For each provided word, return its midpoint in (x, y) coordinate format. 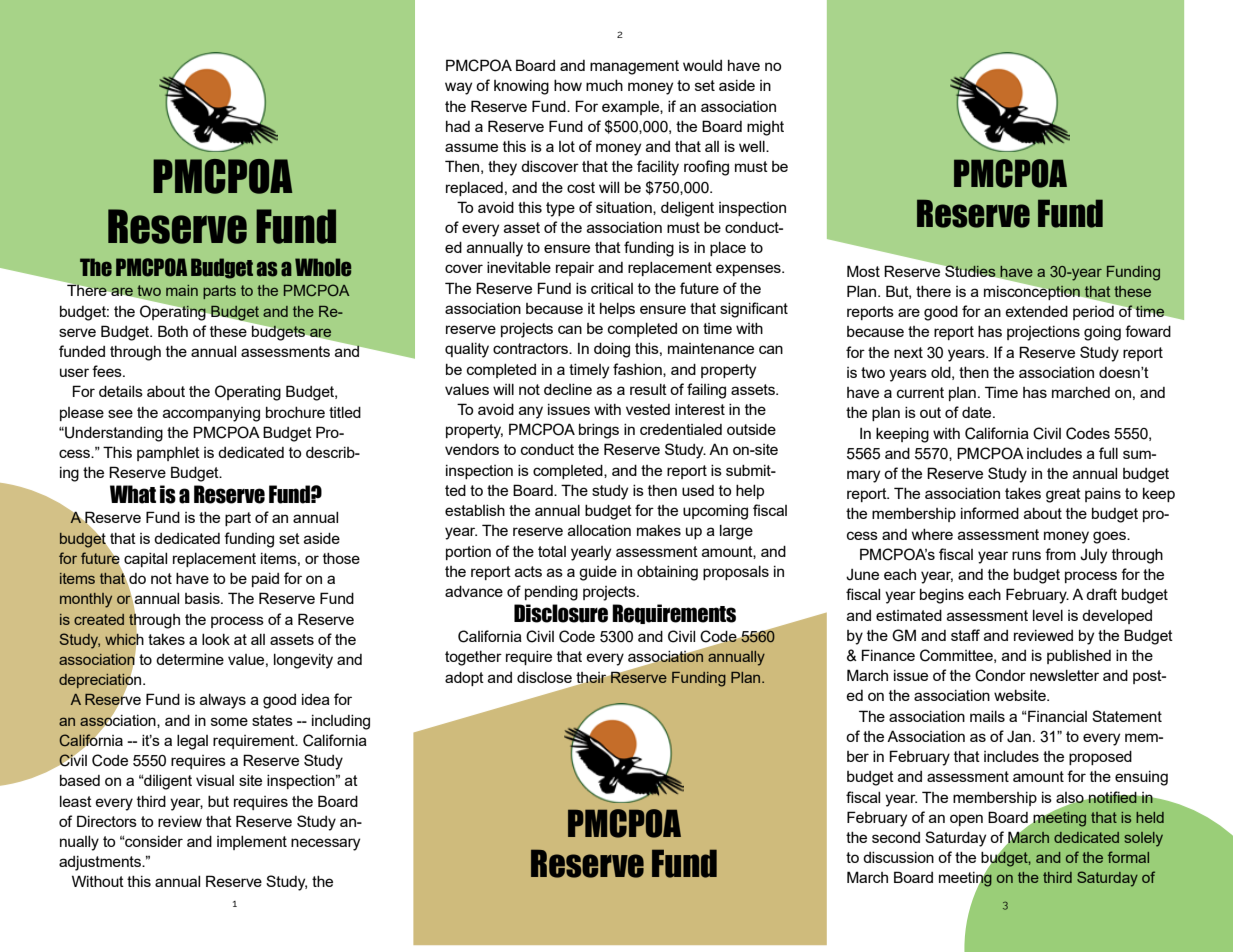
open (966, 820)
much (604, 85)
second (896, 837)
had (458, 126)
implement (252, 843)
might (765, 128)
